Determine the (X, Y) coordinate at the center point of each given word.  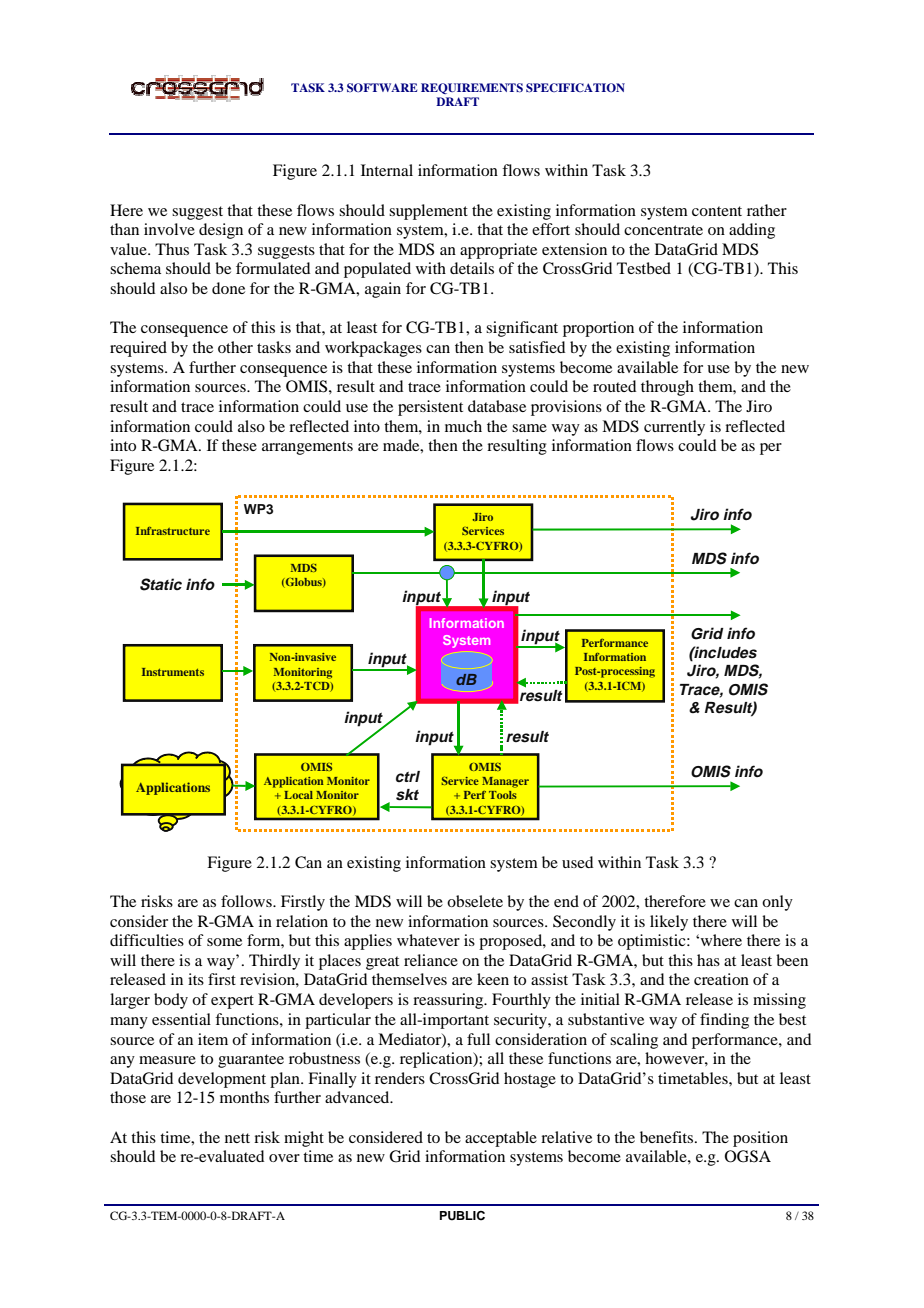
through (667, 388)
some (224, 942)
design (221, 231)
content (717, 211)
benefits (668, 1137)
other (235, 347)
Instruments (173, 672)
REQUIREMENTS (472, 88)
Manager (505, 782)
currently (674, 428)
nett (237, 1138)
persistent (430, 408)
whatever (428, 940)
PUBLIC (462, 1216)
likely (669, 923)
